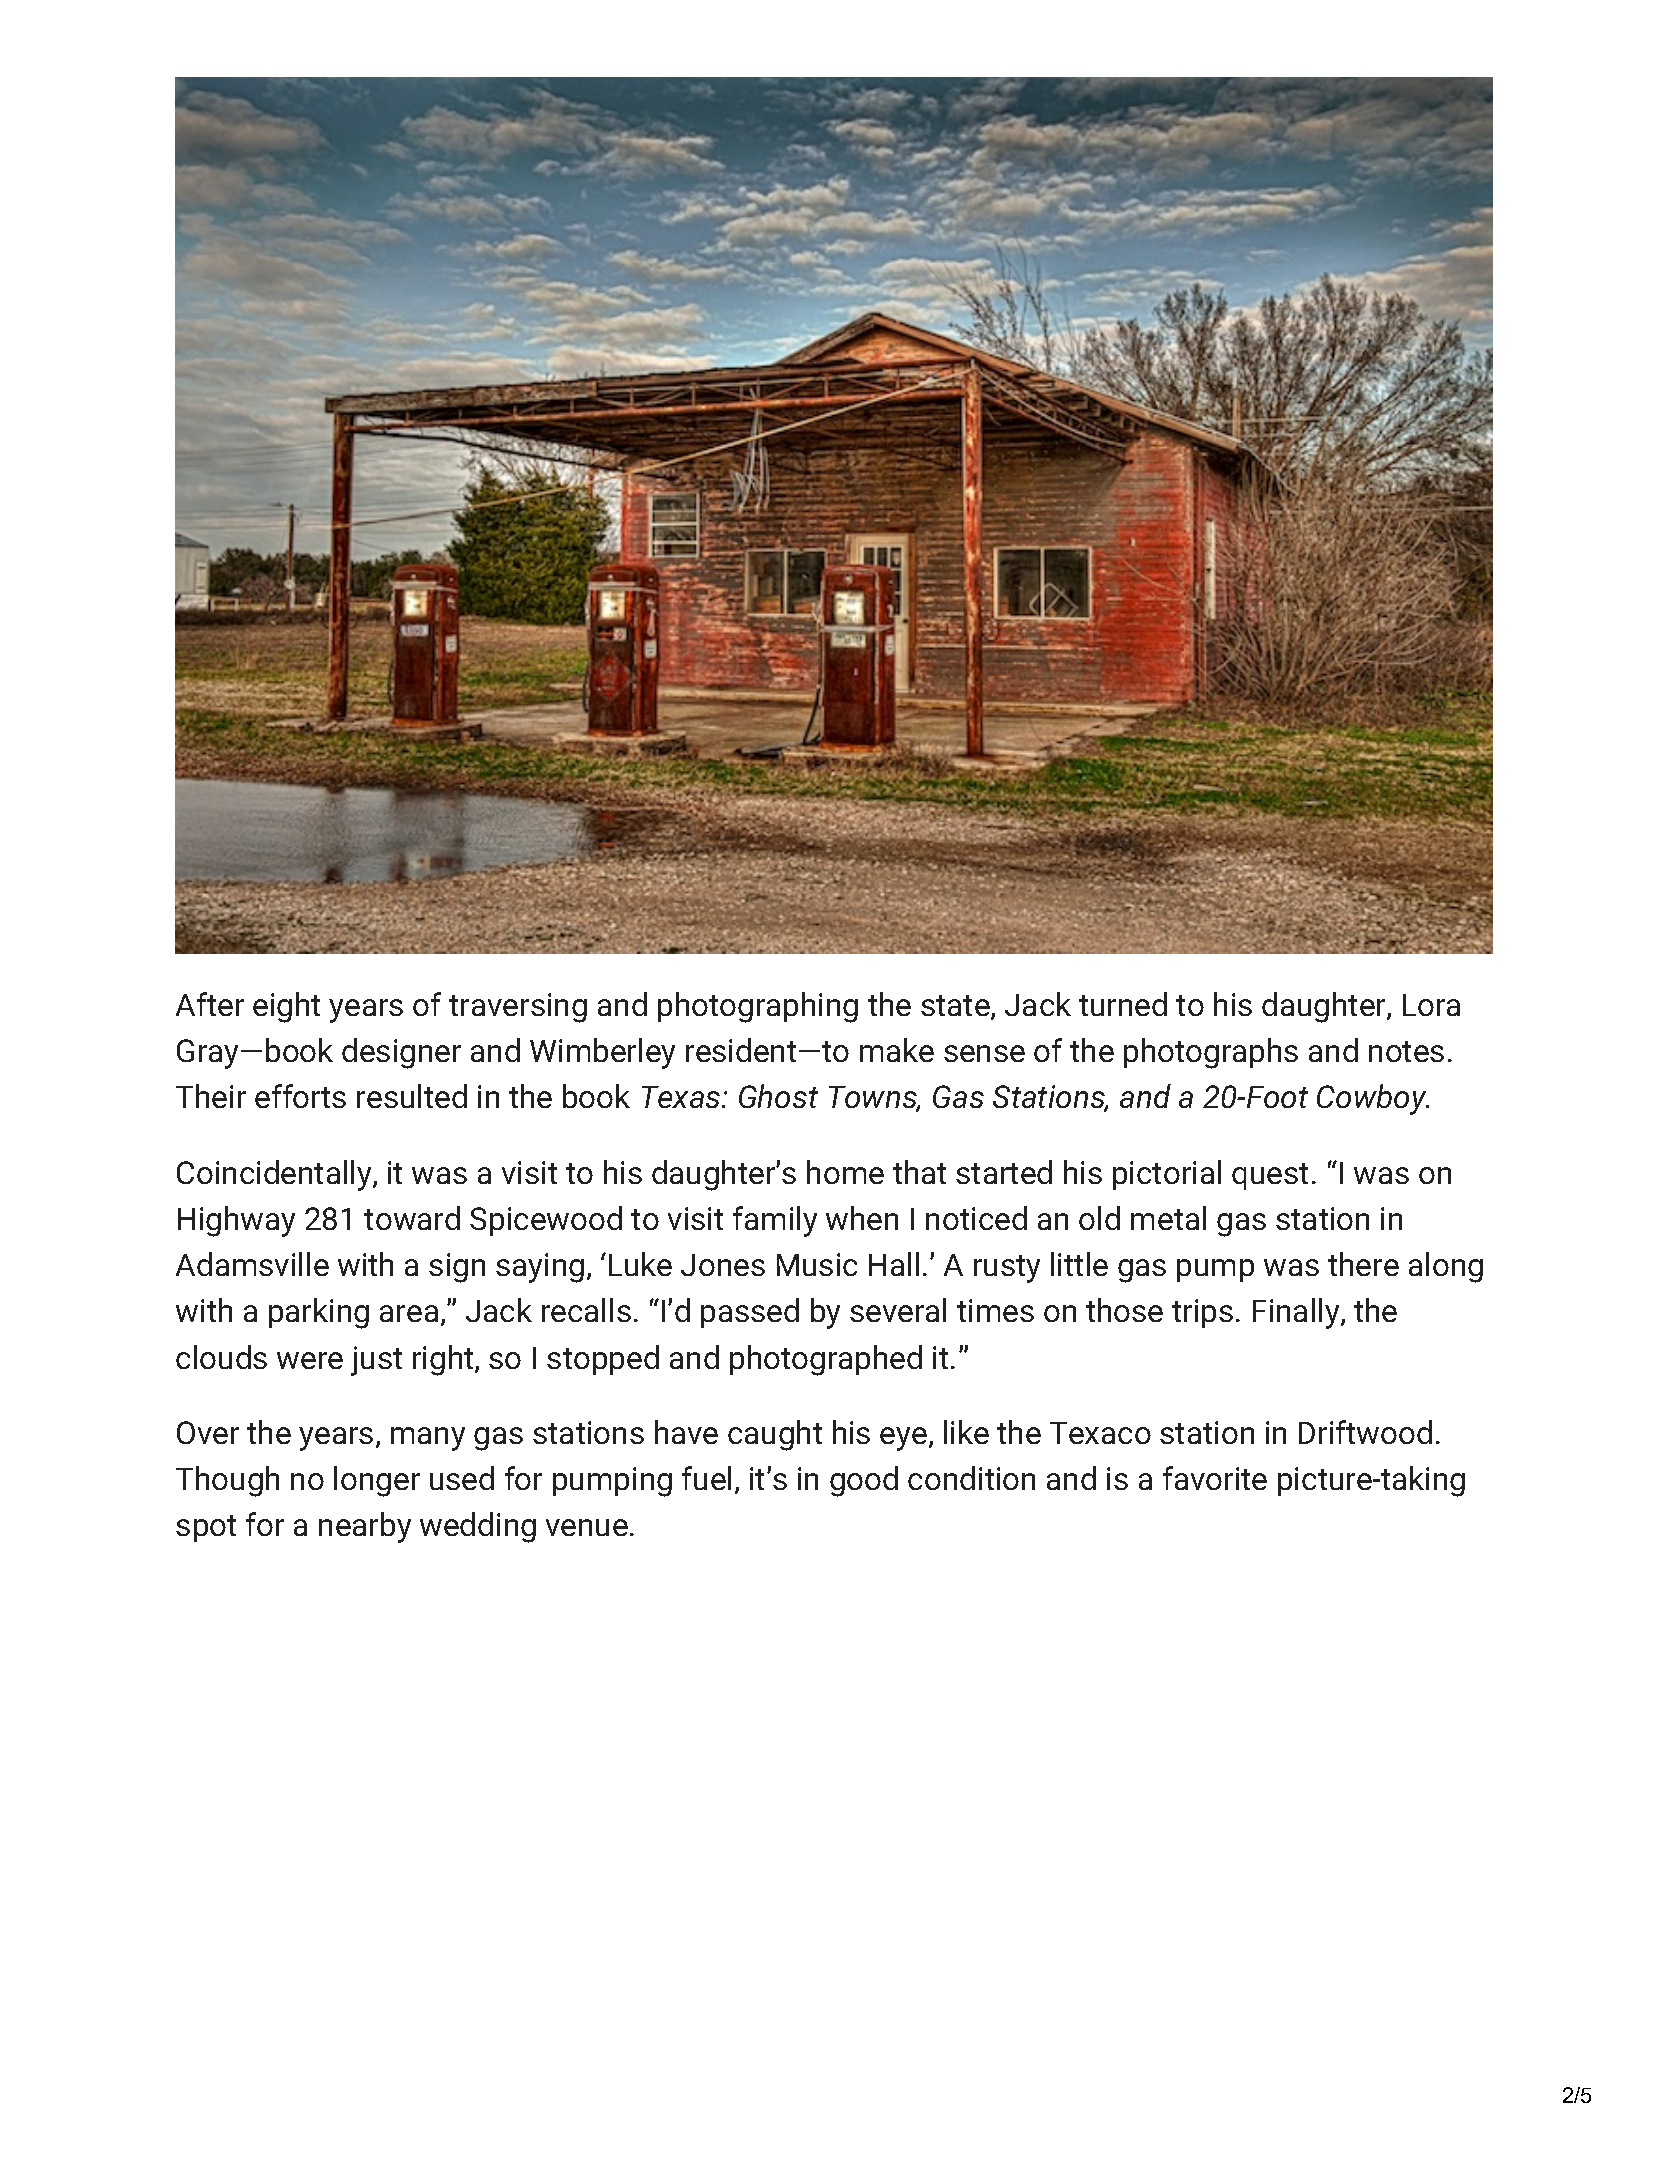  Describe the element at coordinates (286, 1007) in the image. I see `eight` at that location.
